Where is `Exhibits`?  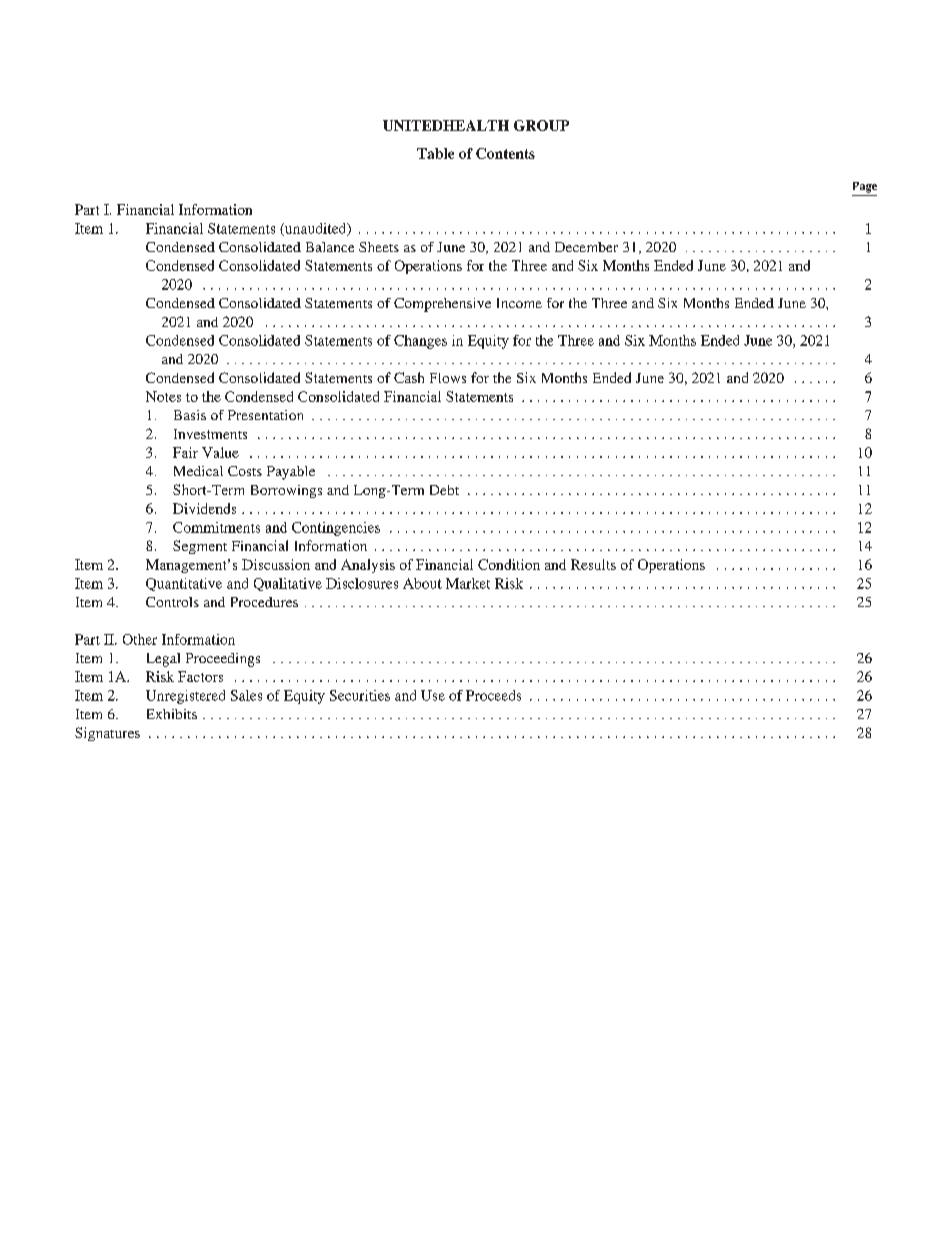
Exhibits is located at coordinates (172, 714).
